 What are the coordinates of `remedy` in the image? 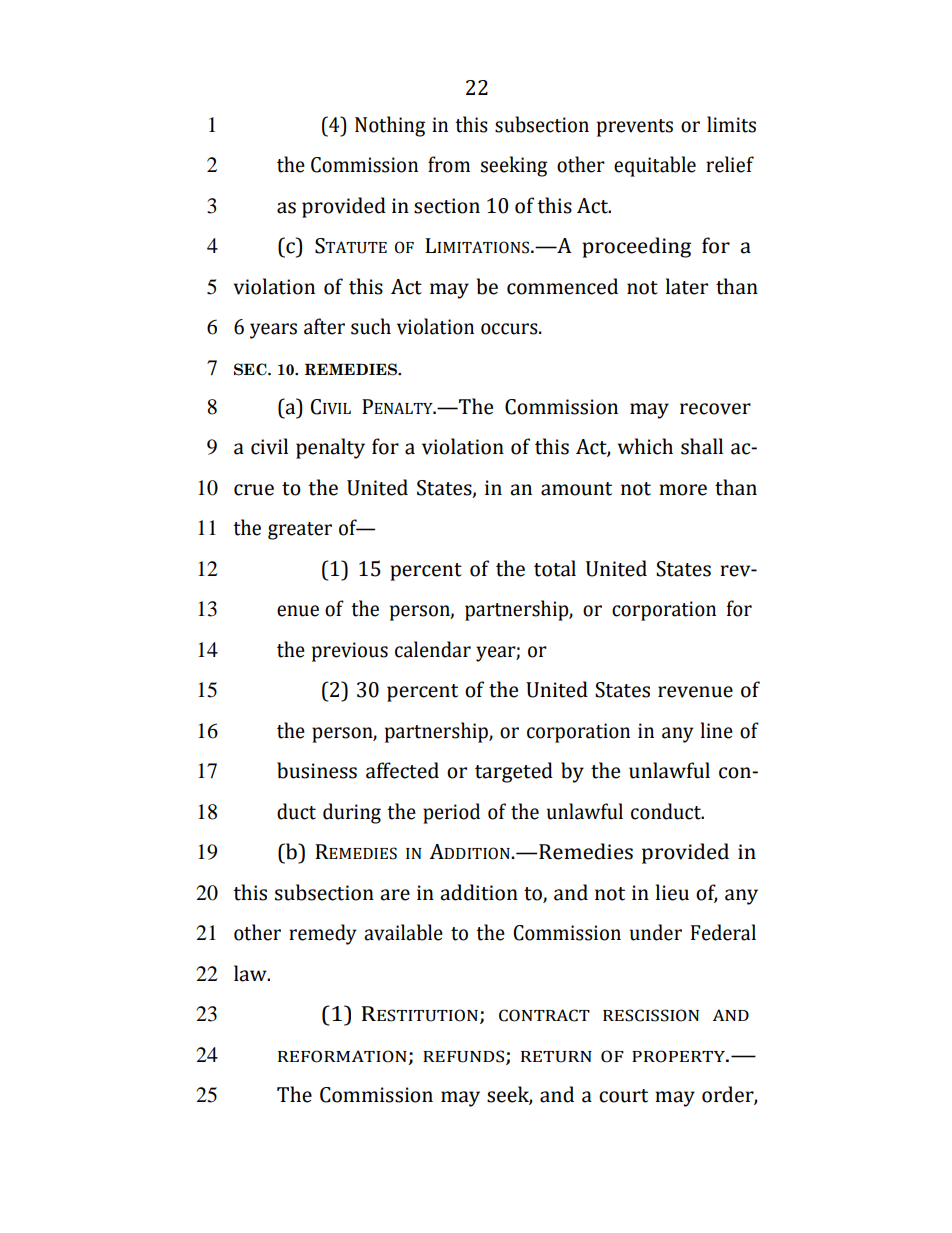 It's located at (323, 934).
